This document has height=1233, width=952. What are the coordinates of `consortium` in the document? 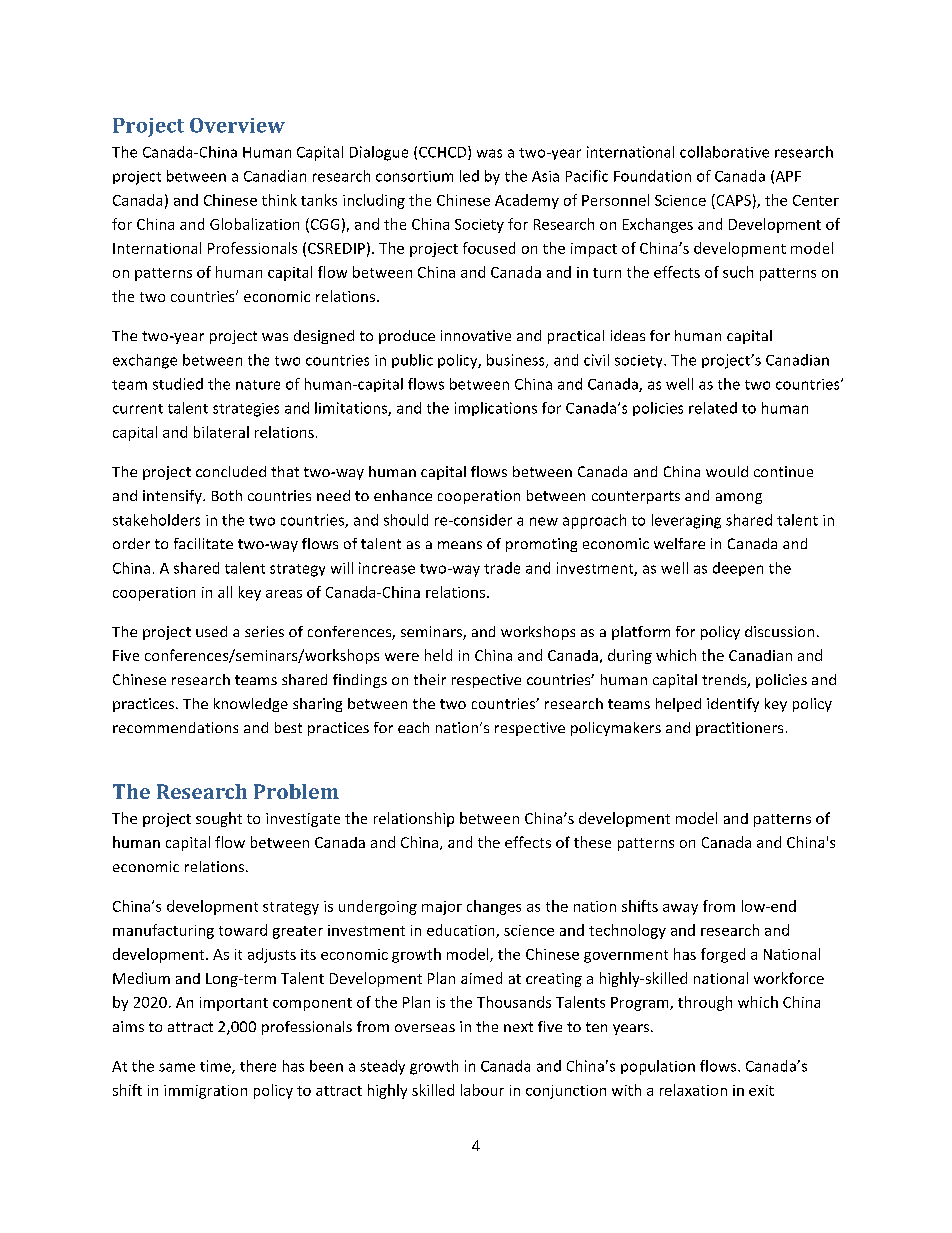 It's located at (414, 176).
